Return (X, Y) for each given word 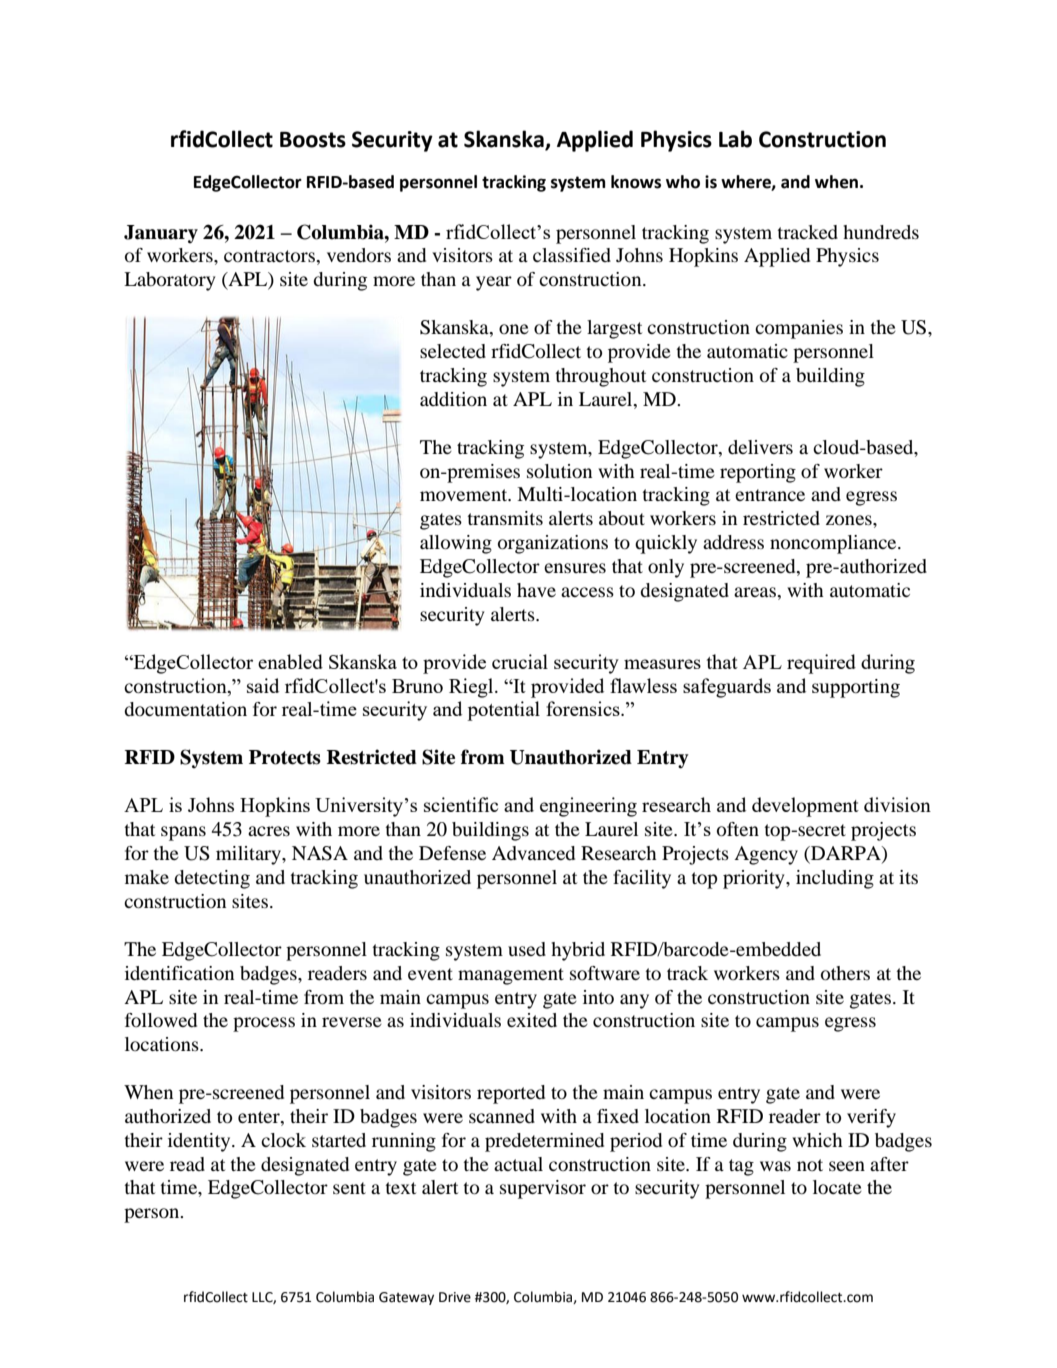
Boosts (313, 140)
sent (349, 1188)
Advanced (533, 853)
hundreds (881, 232)
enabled (290, 661)
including (835, 879)
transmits (505, 518)
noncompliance (834, 544)
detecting (212, 879)
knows (636, 182)
